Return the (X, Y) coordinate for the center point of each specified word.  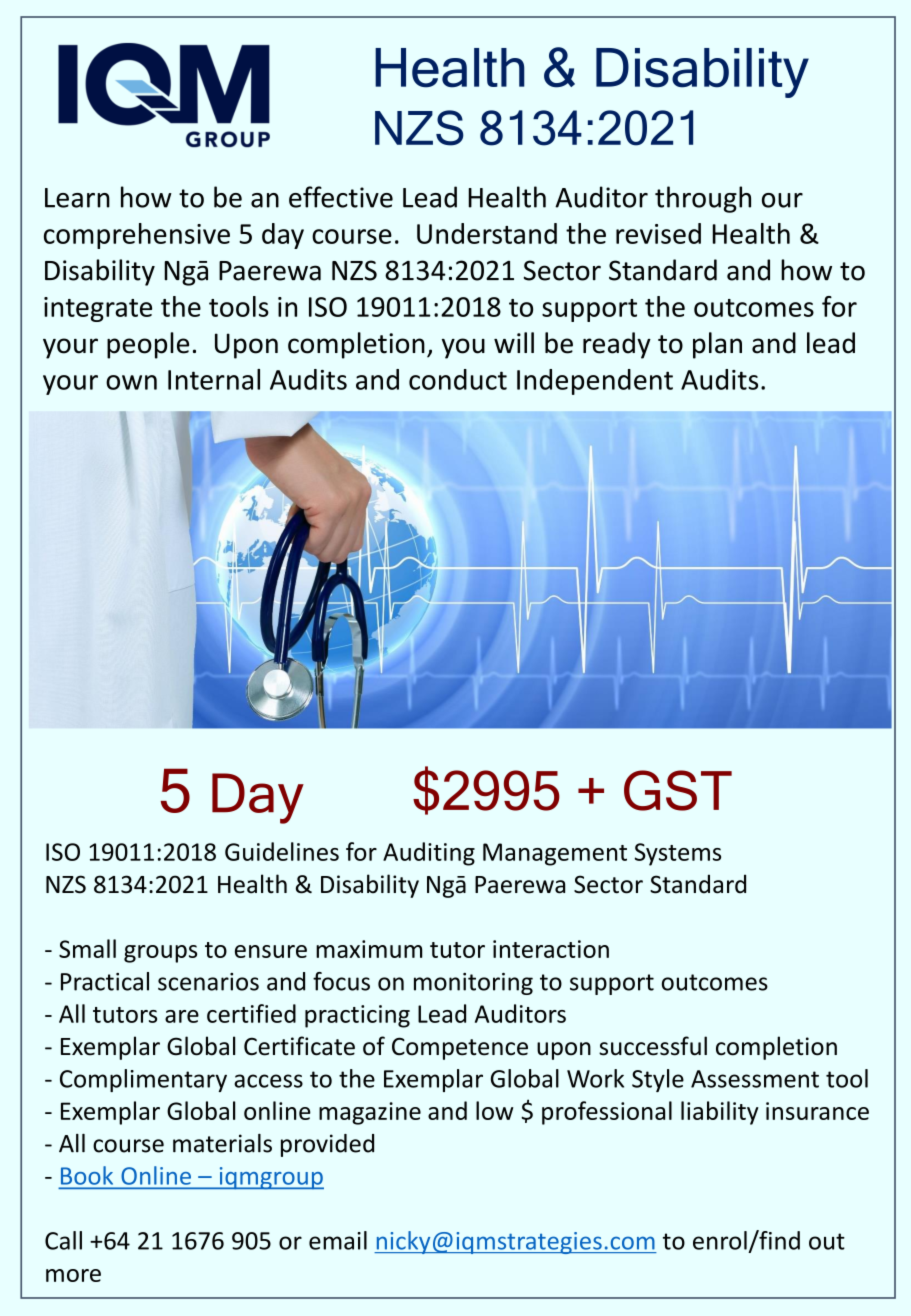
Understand (487, 233)
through (703, 199)
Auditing (429, 854)
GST (678, 790)
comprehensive (137, 236)
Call (63, 1240)
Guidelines (282, 851)
